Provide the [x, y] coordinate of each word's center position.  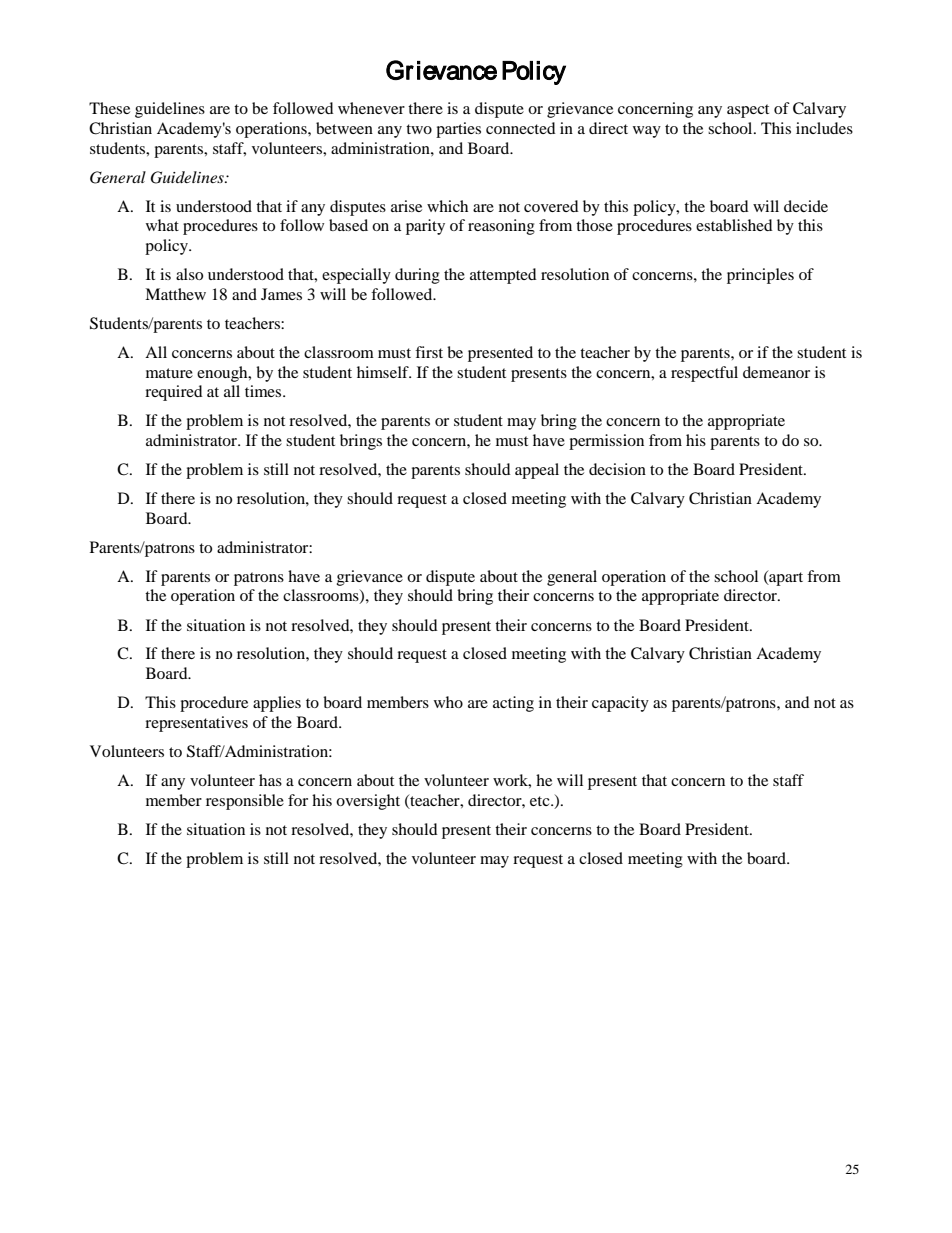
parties [458, 130]
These [109, 108]
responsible [245, 802]
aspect [748, 111]
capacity [620, 704]
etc [541, 801]
